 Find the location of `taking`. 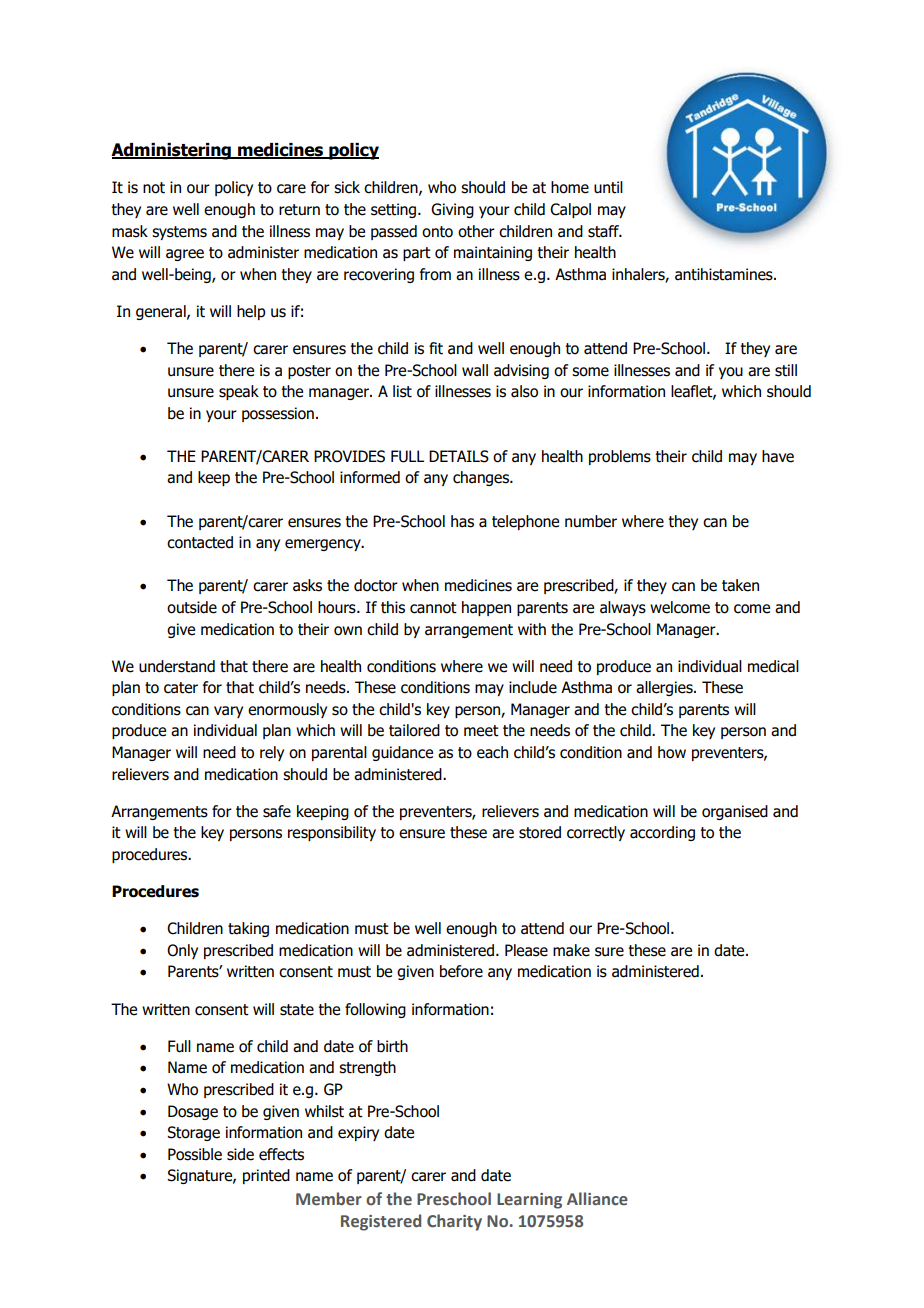

taking is located at coordinates (248, 929).
